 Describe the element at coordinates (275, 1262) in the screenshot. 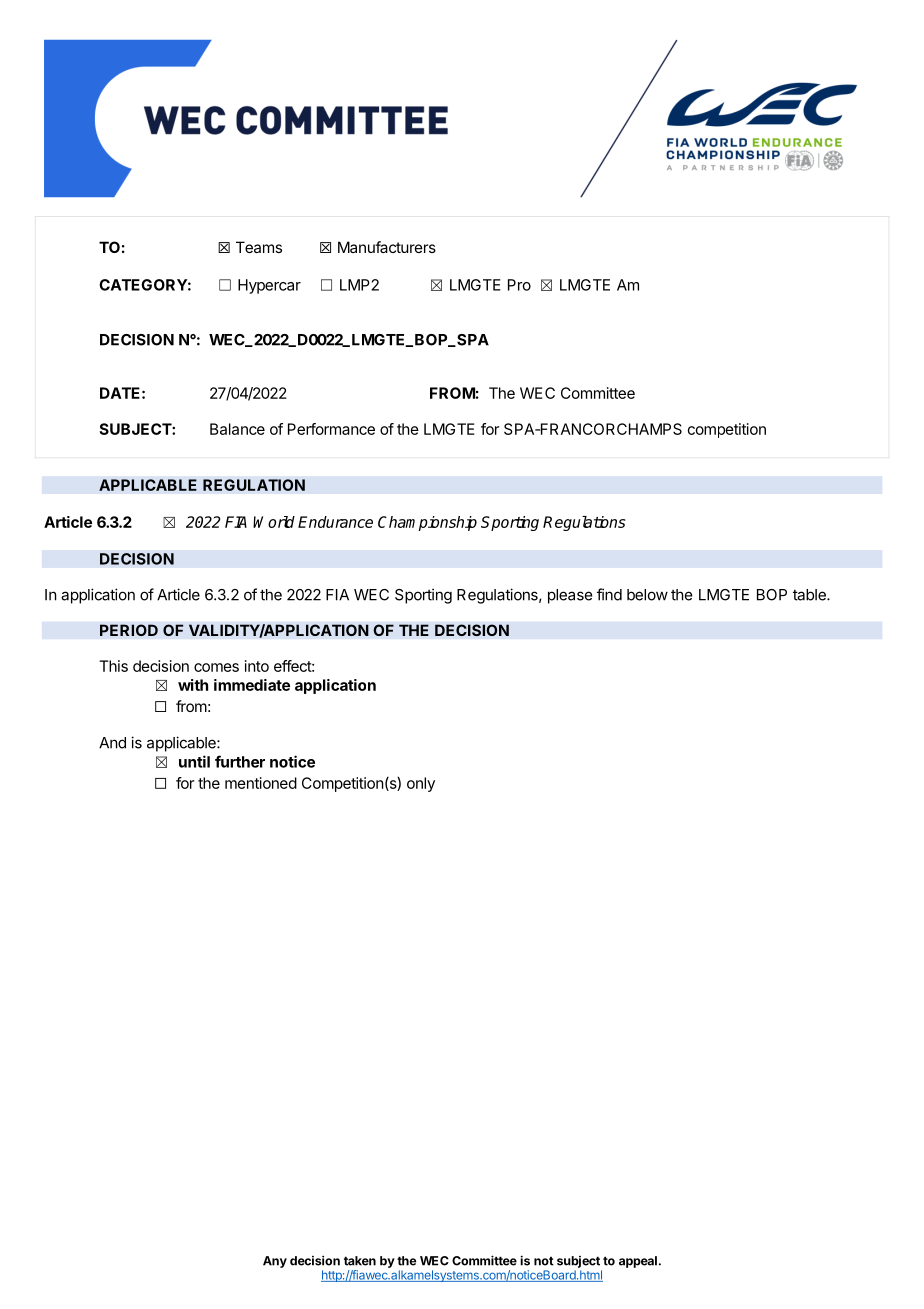

I see `Any` at that location.
